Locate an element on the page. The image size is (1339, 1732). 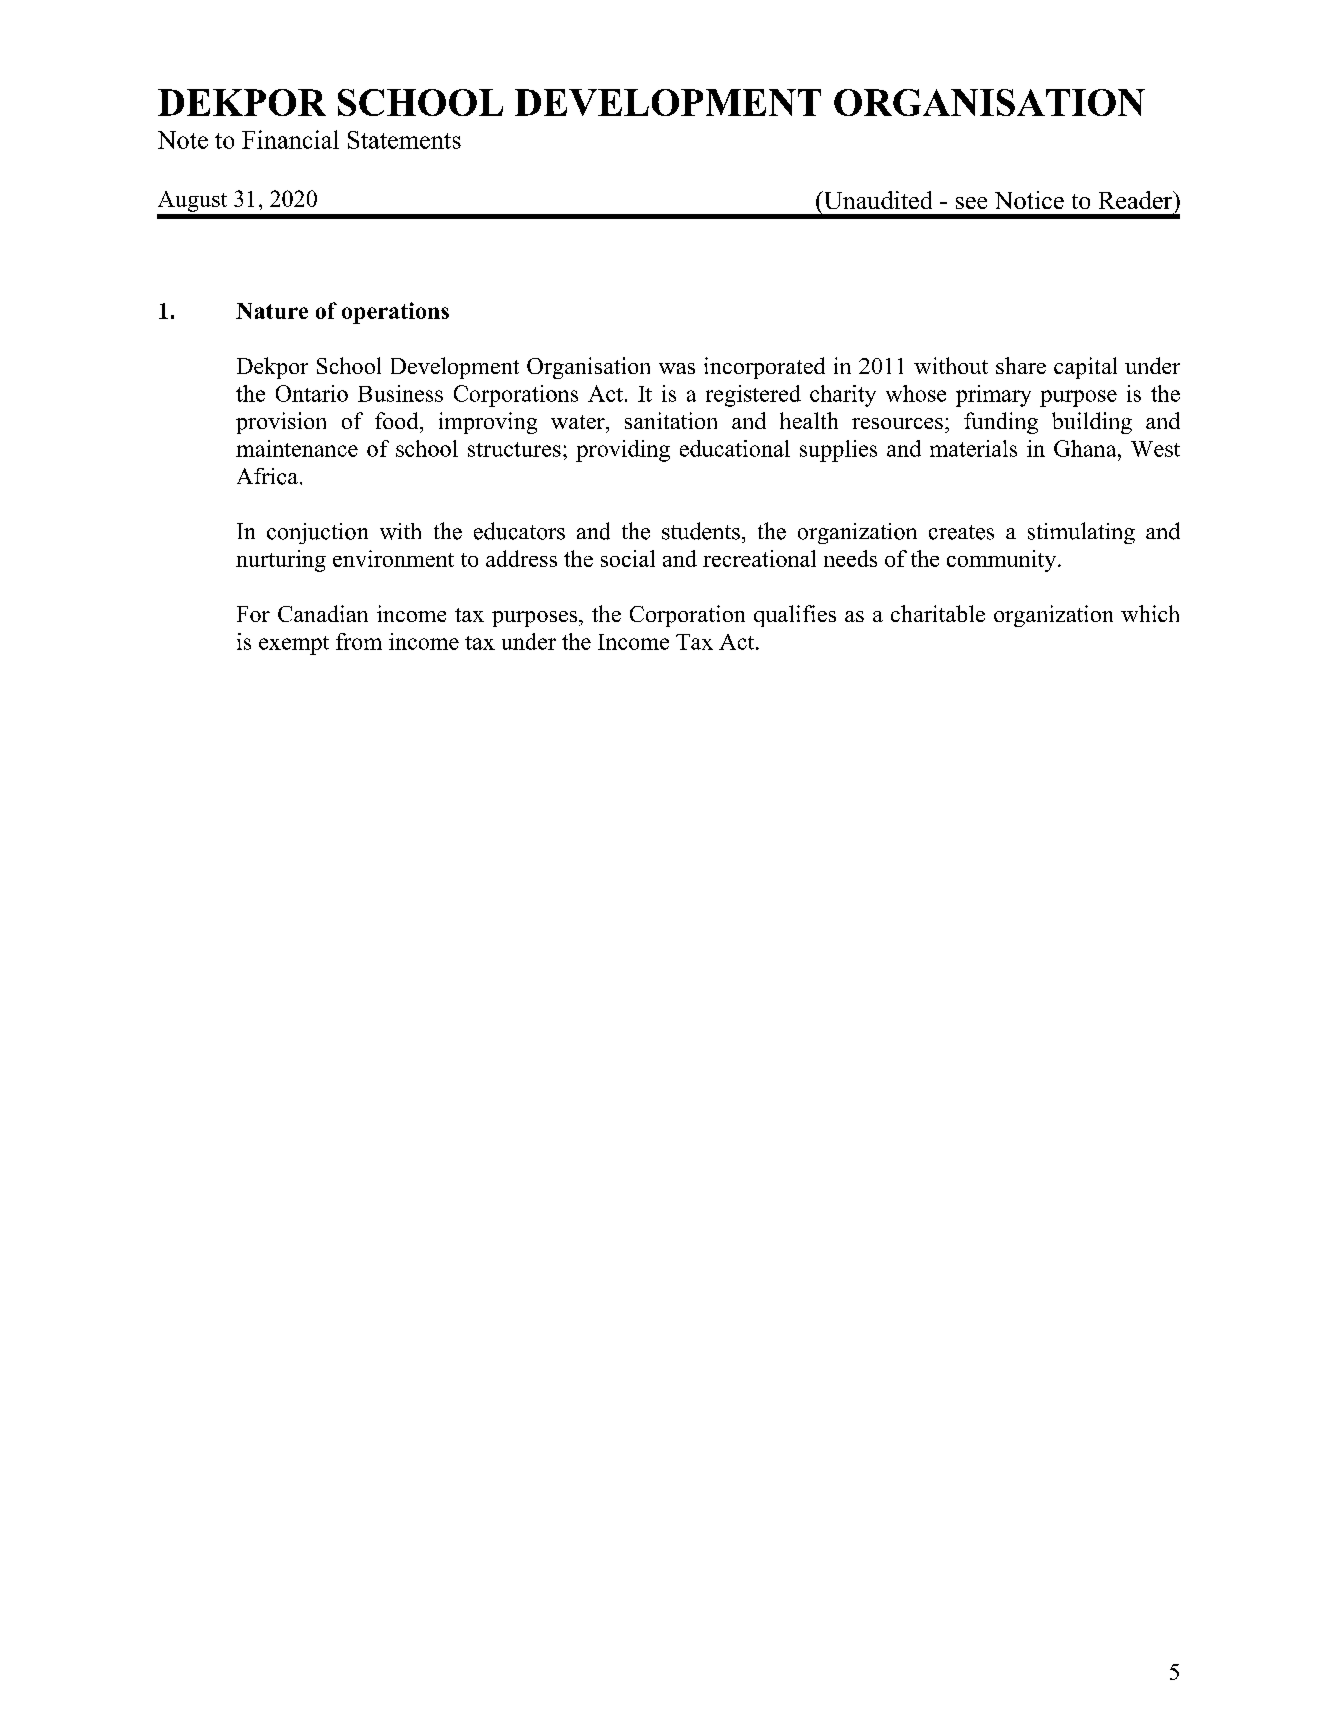
Ontario is located at coordinates (312, 393).
